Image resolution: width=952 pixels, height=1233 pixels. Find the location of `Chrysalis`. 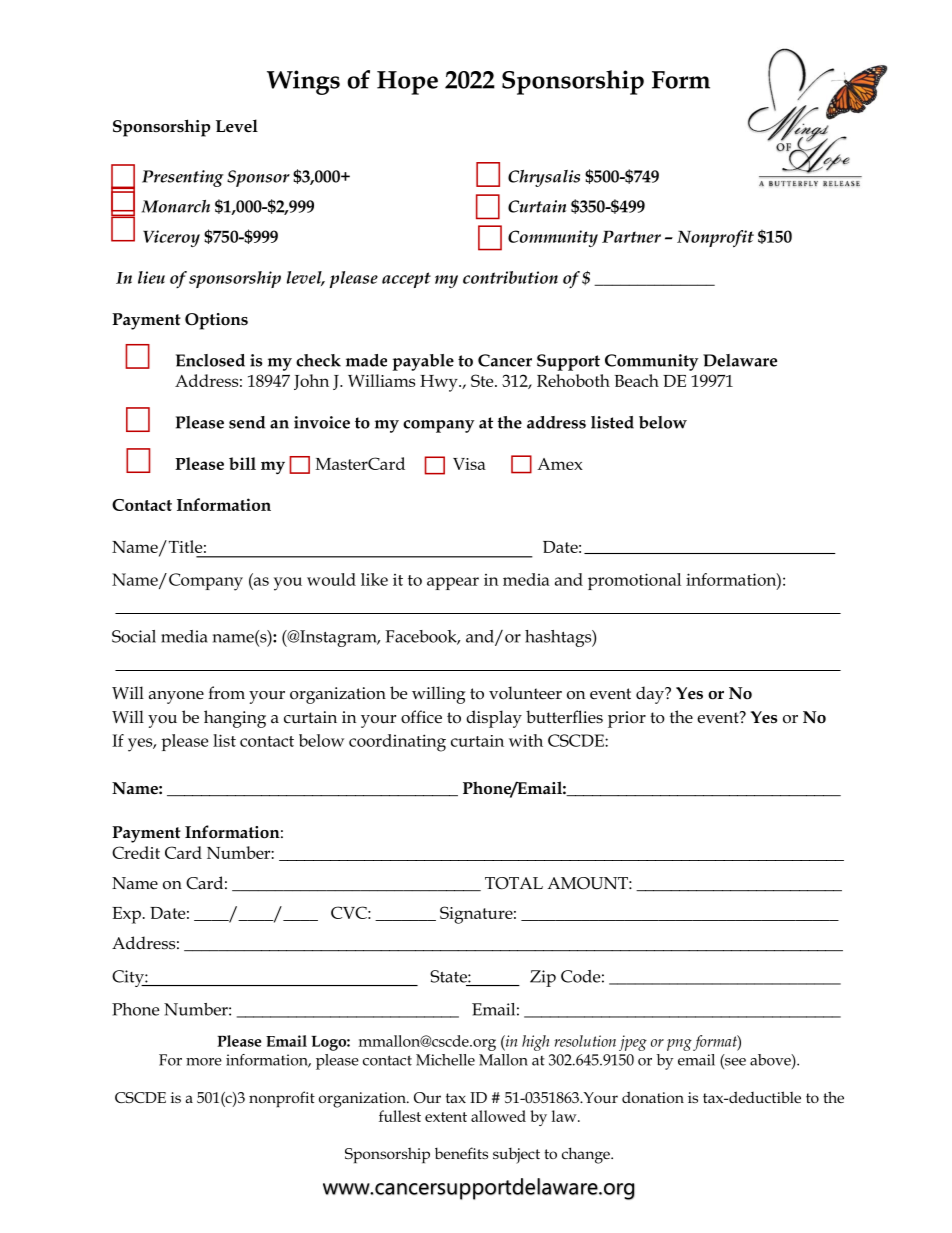

Chrysalis is located at coordinates (544, 178).
